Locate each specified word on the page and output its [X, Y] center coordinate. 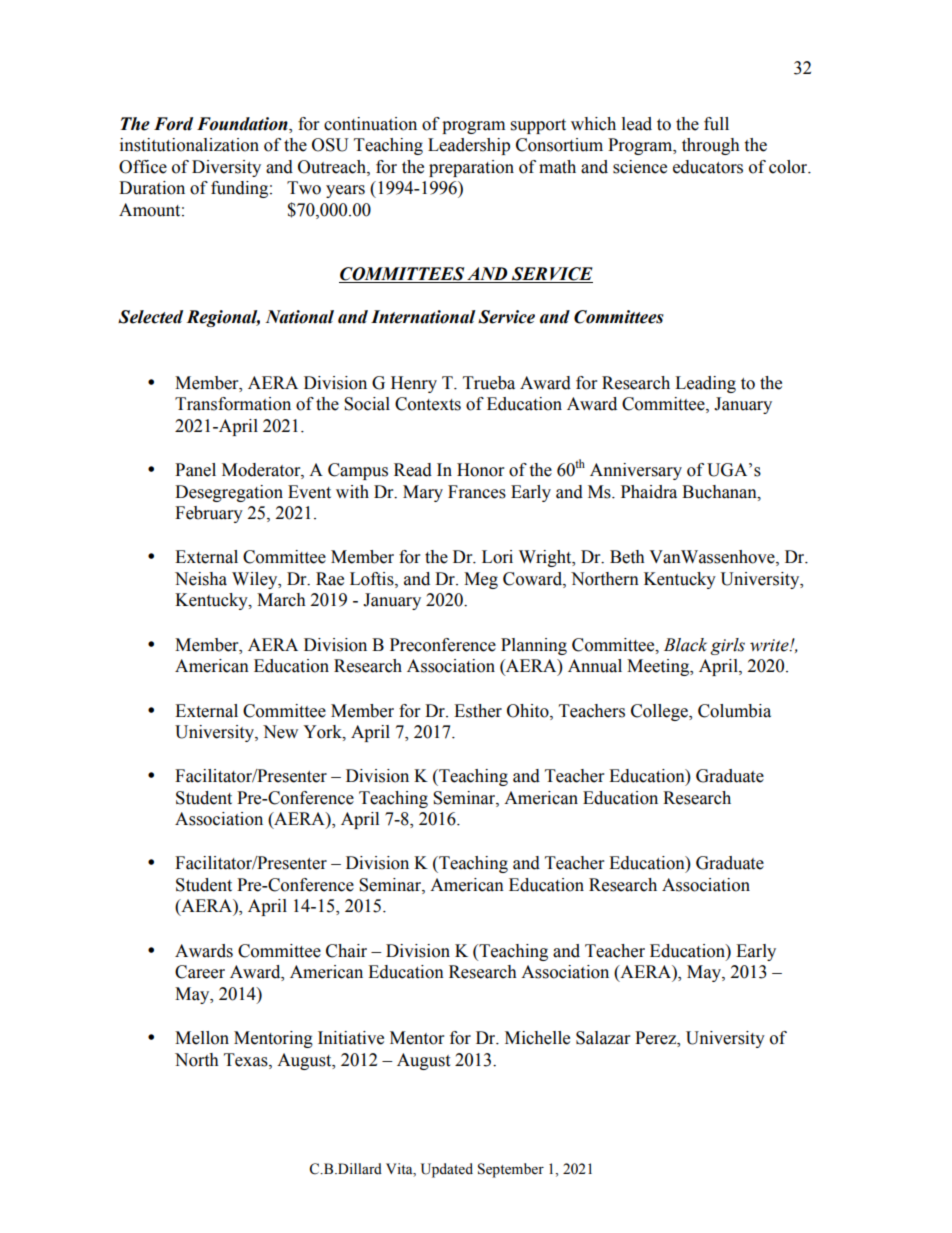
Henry [414, 384]
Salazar [603, 1038]
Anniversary [636, 471]
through [711, 146]
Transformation [233, 404]
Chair [346, 951]
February [209, 514]
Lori [497, 557]
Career [200, 972]
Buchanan [720, 492]
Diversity [226, 168]
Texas [247, 1060]
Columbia [734, 711]
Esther [478, 711]
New [280, 732]
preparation [471, 168]
